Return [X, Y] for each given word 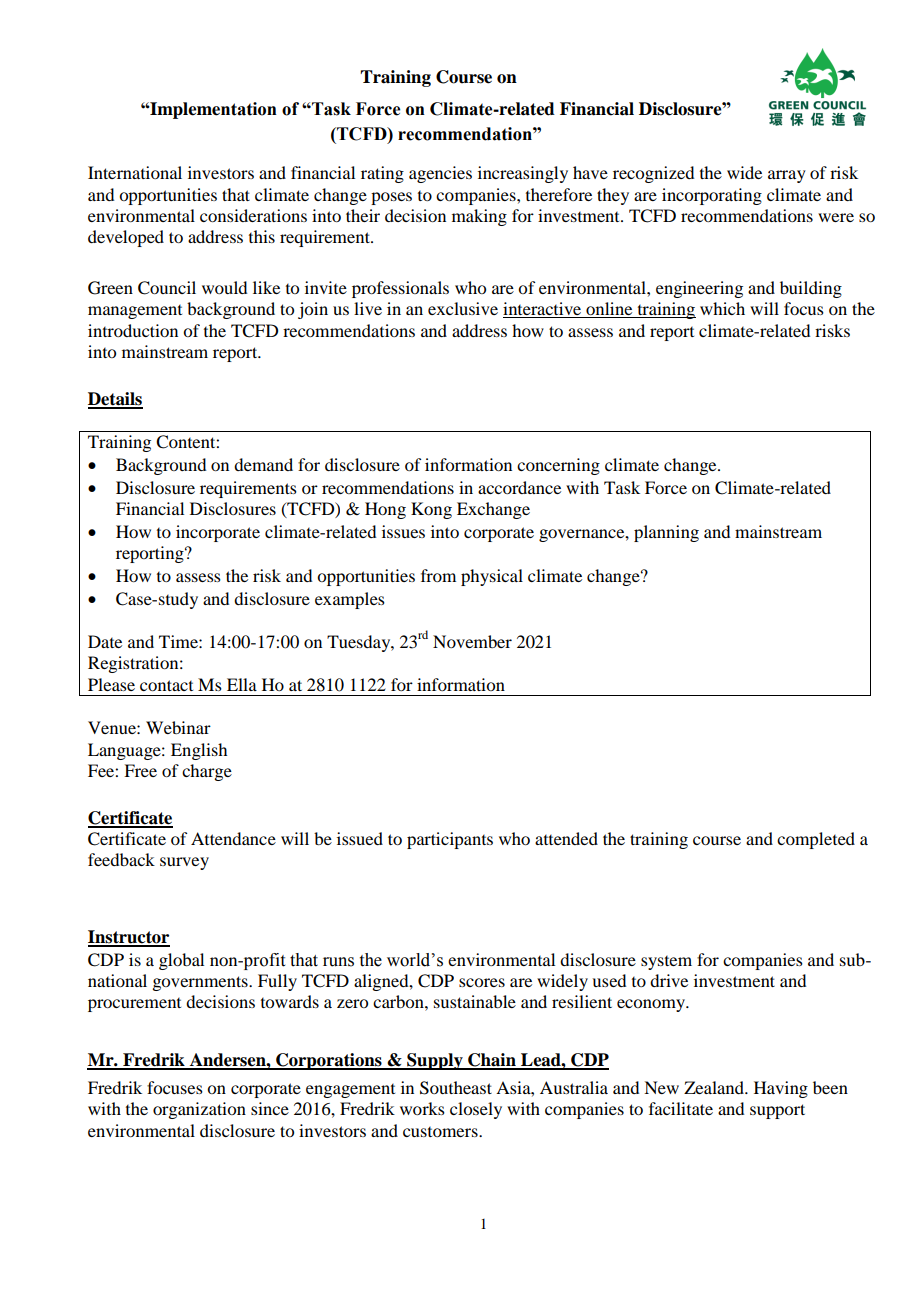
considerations [253, 215]
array [787, 176]
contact [166, 685]
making [479, 217]
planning [666, 533]
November [472, 641]
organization [199, 1110]
